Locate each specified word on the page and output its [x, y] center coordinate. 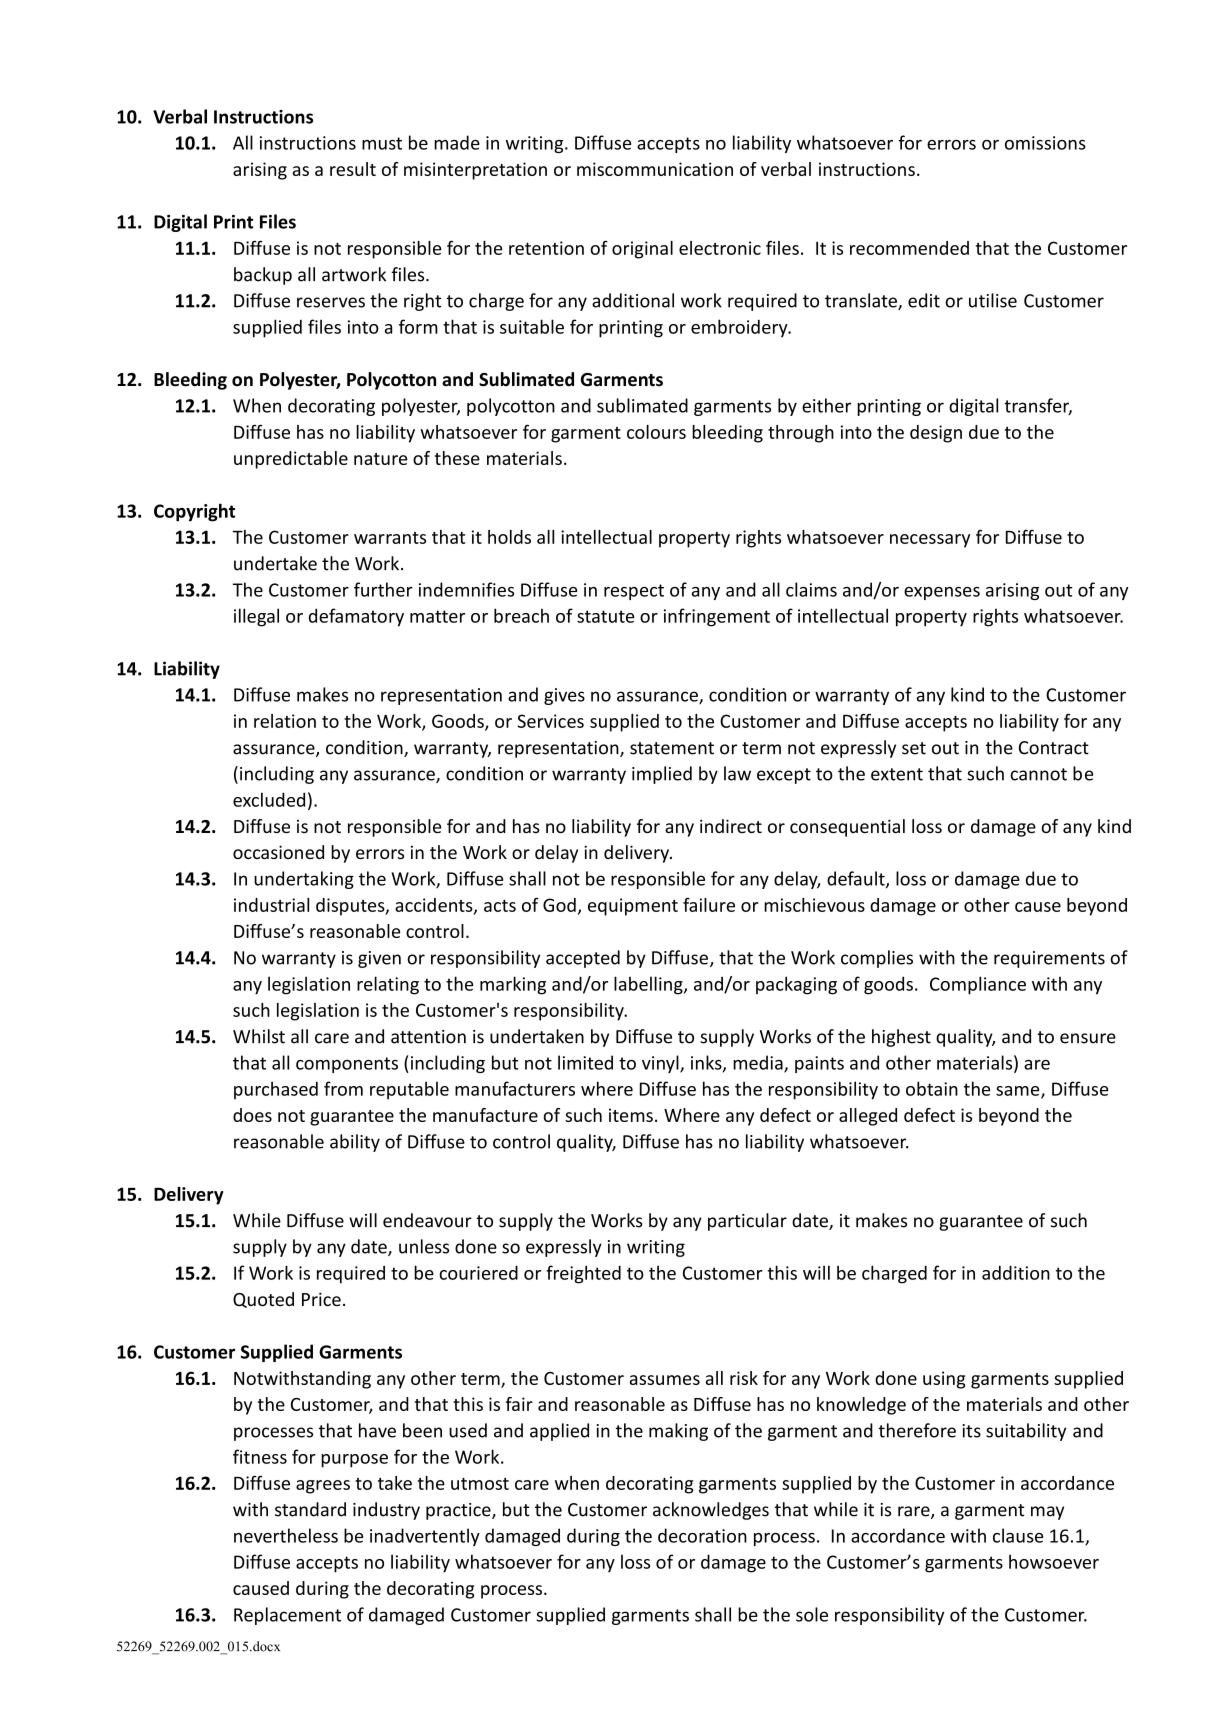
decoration [702, 1535]
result [353, 169]
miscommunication [655, 169]
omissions [1045, 143]
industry [386, 1511]
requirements [1049, 959]
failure [709, 904]
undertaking [304, 880]
